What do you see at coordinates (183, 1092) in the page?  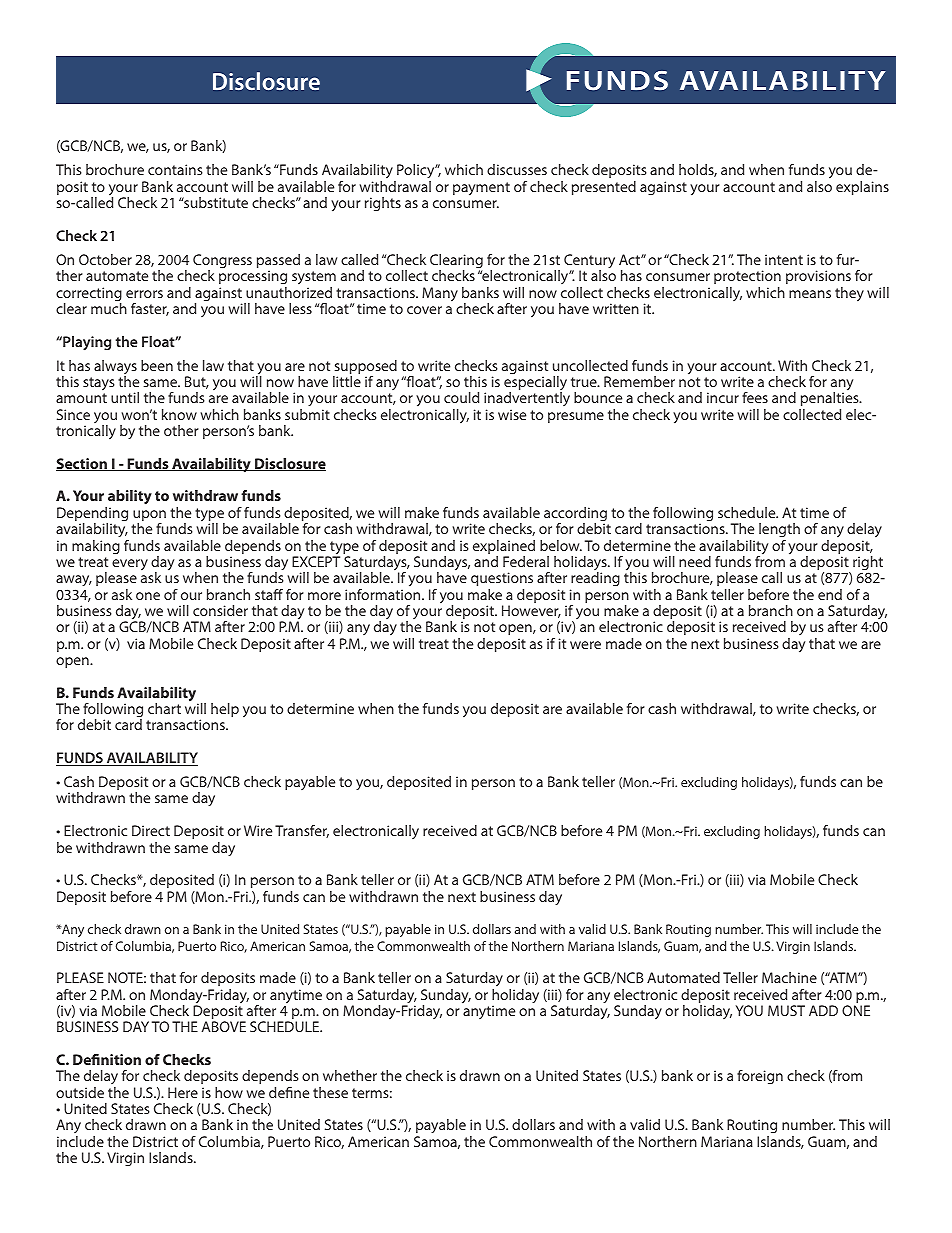 I see `Here` at bounding box center [183, 1092].
